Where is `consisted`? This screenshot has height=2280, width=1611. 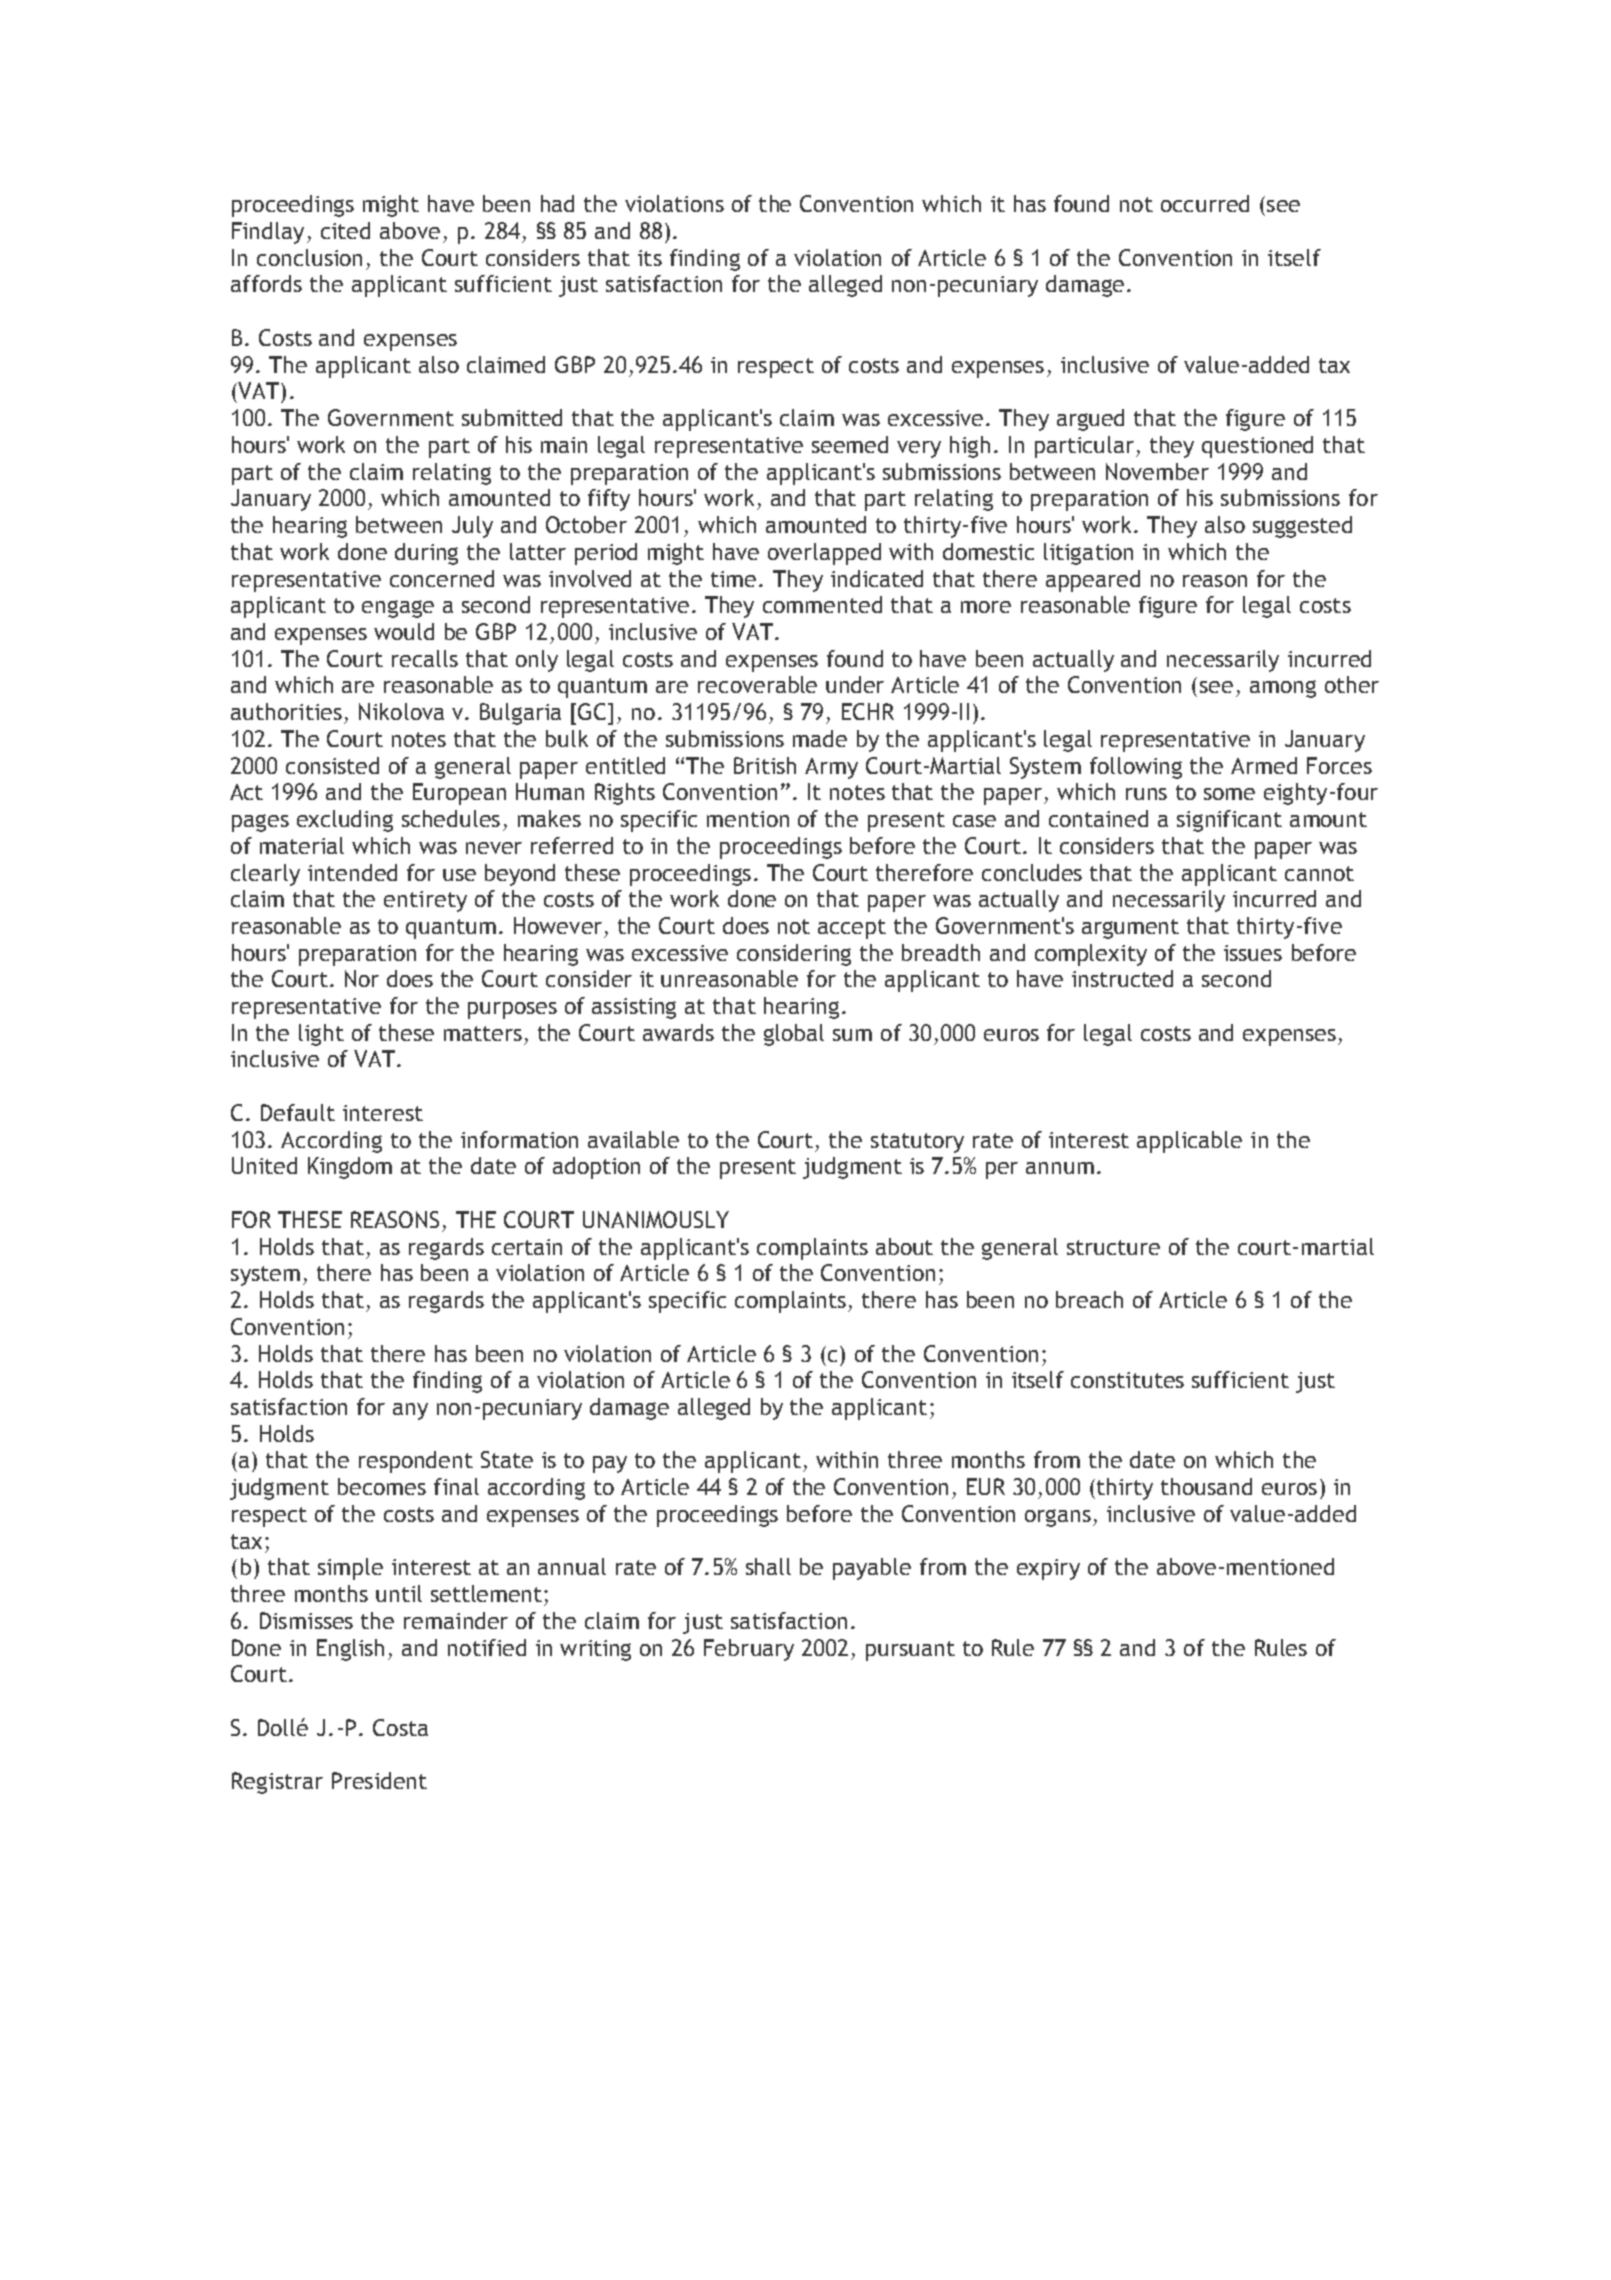 consisted is located at coordinates (332, 765).
